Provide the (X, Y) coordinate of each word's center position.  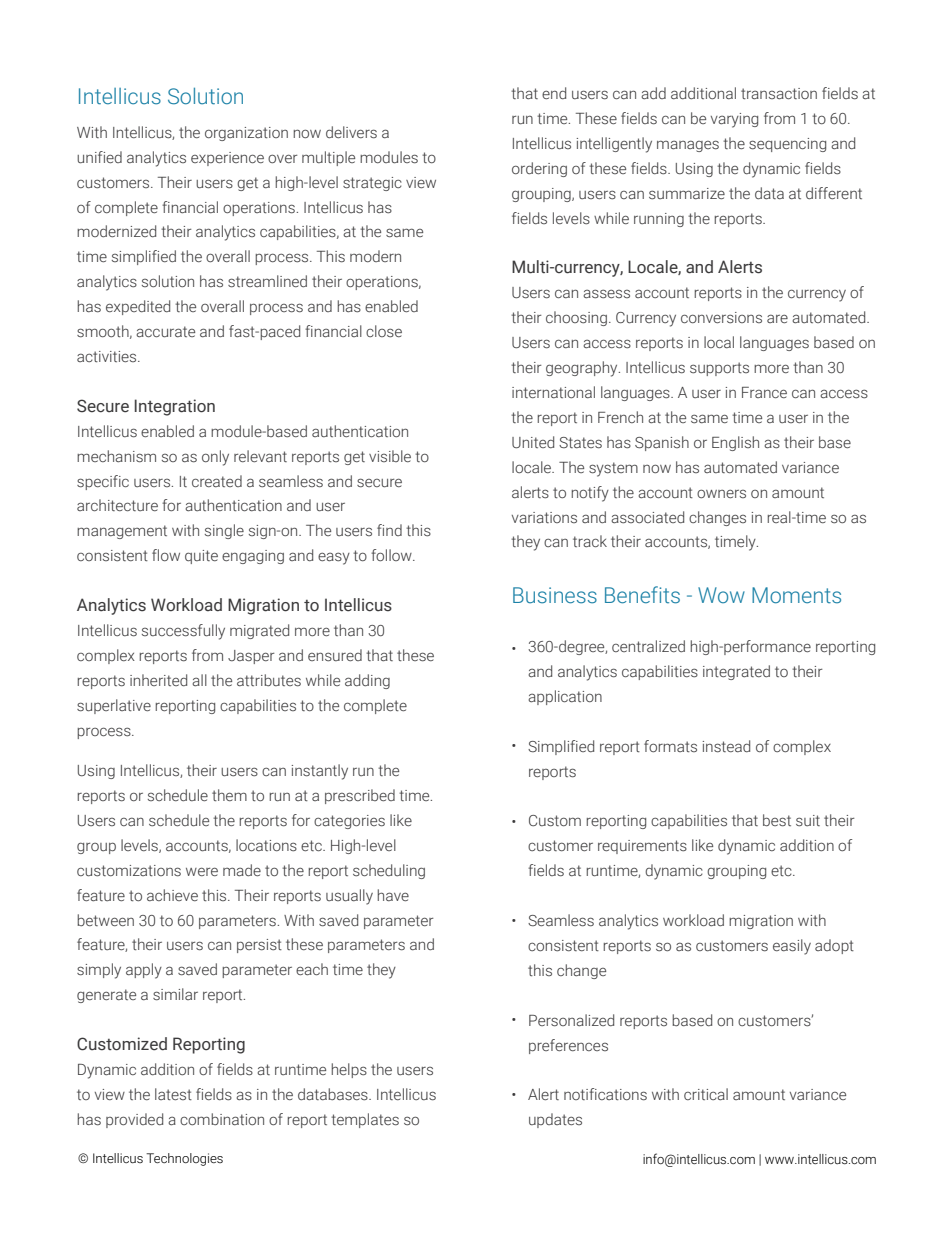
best (777, 820)
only (215, 458)
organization (246, 134)
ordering (539, 169)
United (533, 442)
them (229, 795)
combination (222, 1119)
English (735, 443)
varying (734, 120)
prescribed (360, 796)
